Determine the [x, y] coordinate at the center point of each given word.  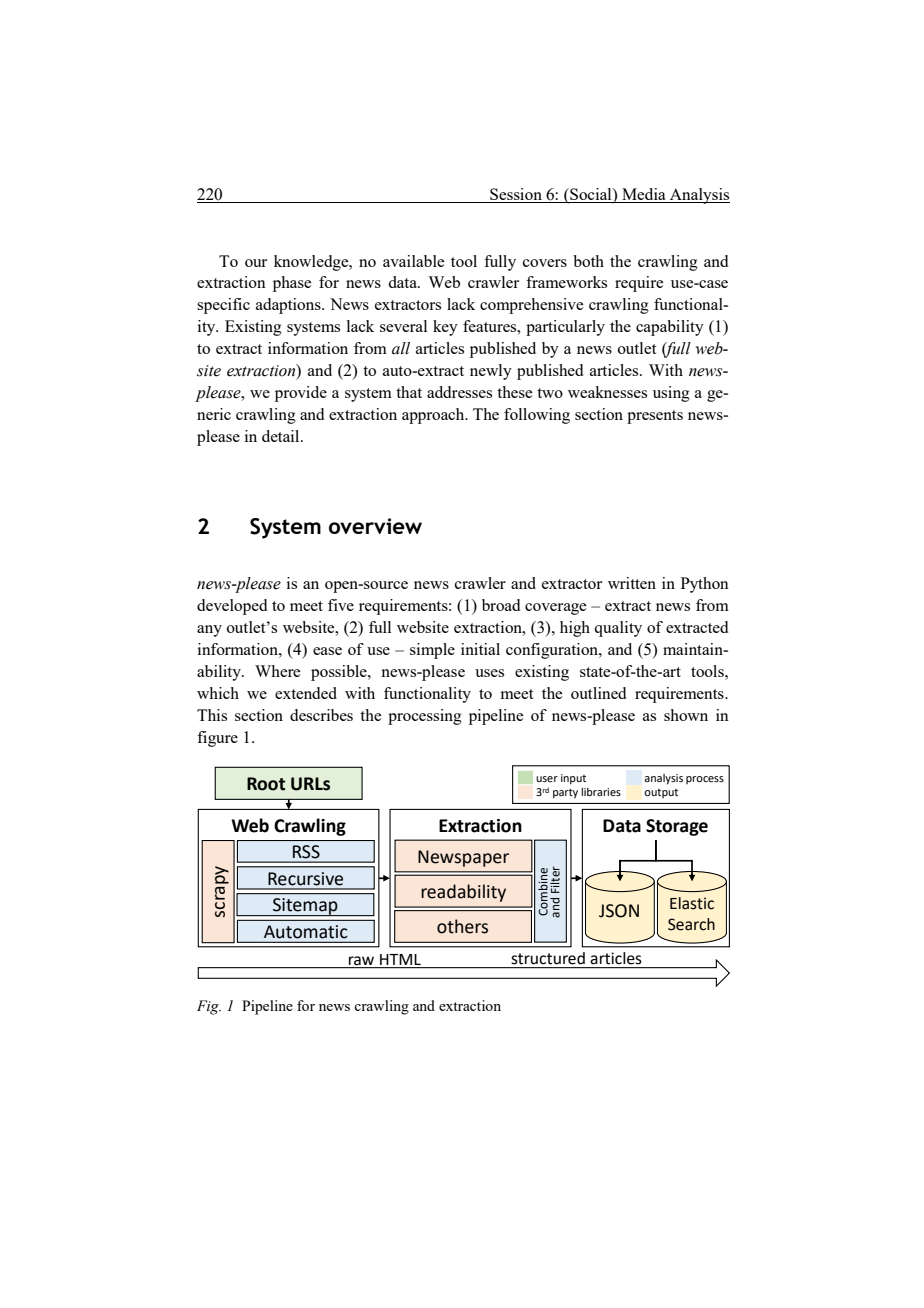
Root [266, 784]
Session [516, 195]
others [462, 926]
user [547, 779]
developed [232, 607]
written [632, 583]
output [661, 793]
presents [655, 417]
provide [301, 394]
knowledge [312, 263]
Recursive [306, 878]
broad [501, 605]
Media [644, 195]
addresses [459, 392]
